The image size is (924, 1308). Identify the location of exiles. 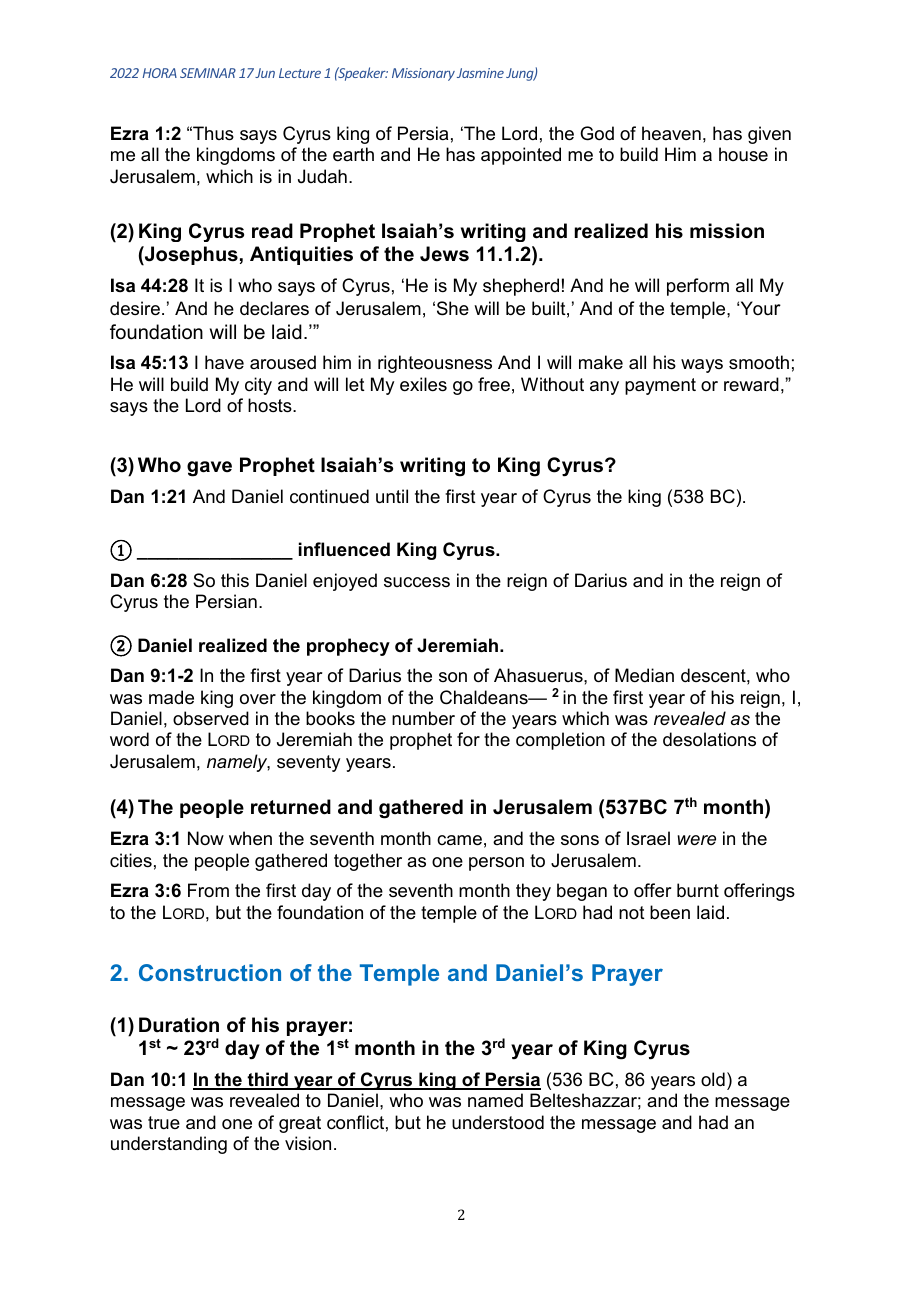
(423, 384).
